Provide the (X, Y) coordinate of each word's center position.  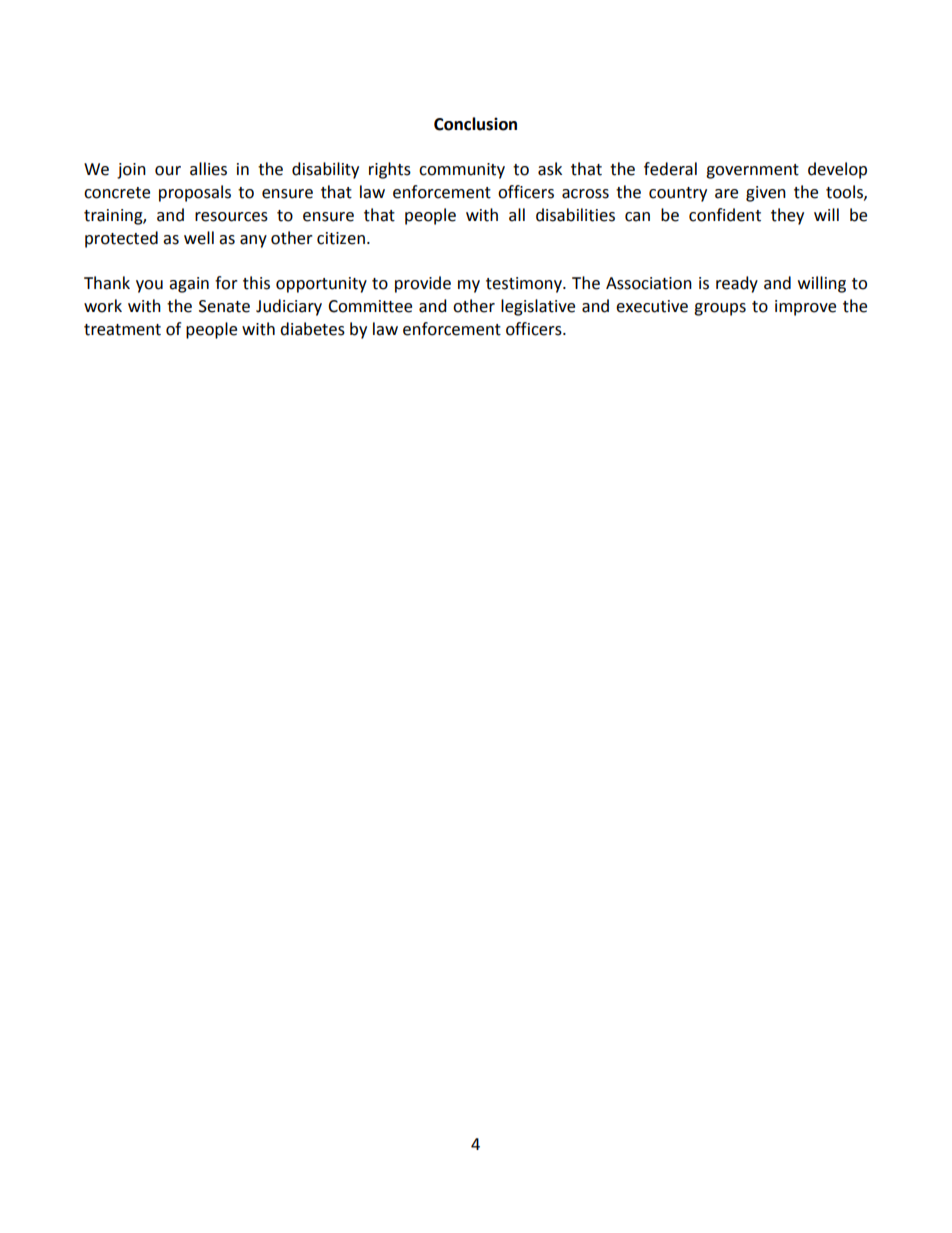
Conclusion (475, 124)
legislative (538, 307)
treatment (122, 330)
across (585, 194)
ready (737, 284)
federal (670, 169)
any (253, 241)
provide (423, 284)
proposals (195, 193)
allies (208, 169)
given (766, 194)
